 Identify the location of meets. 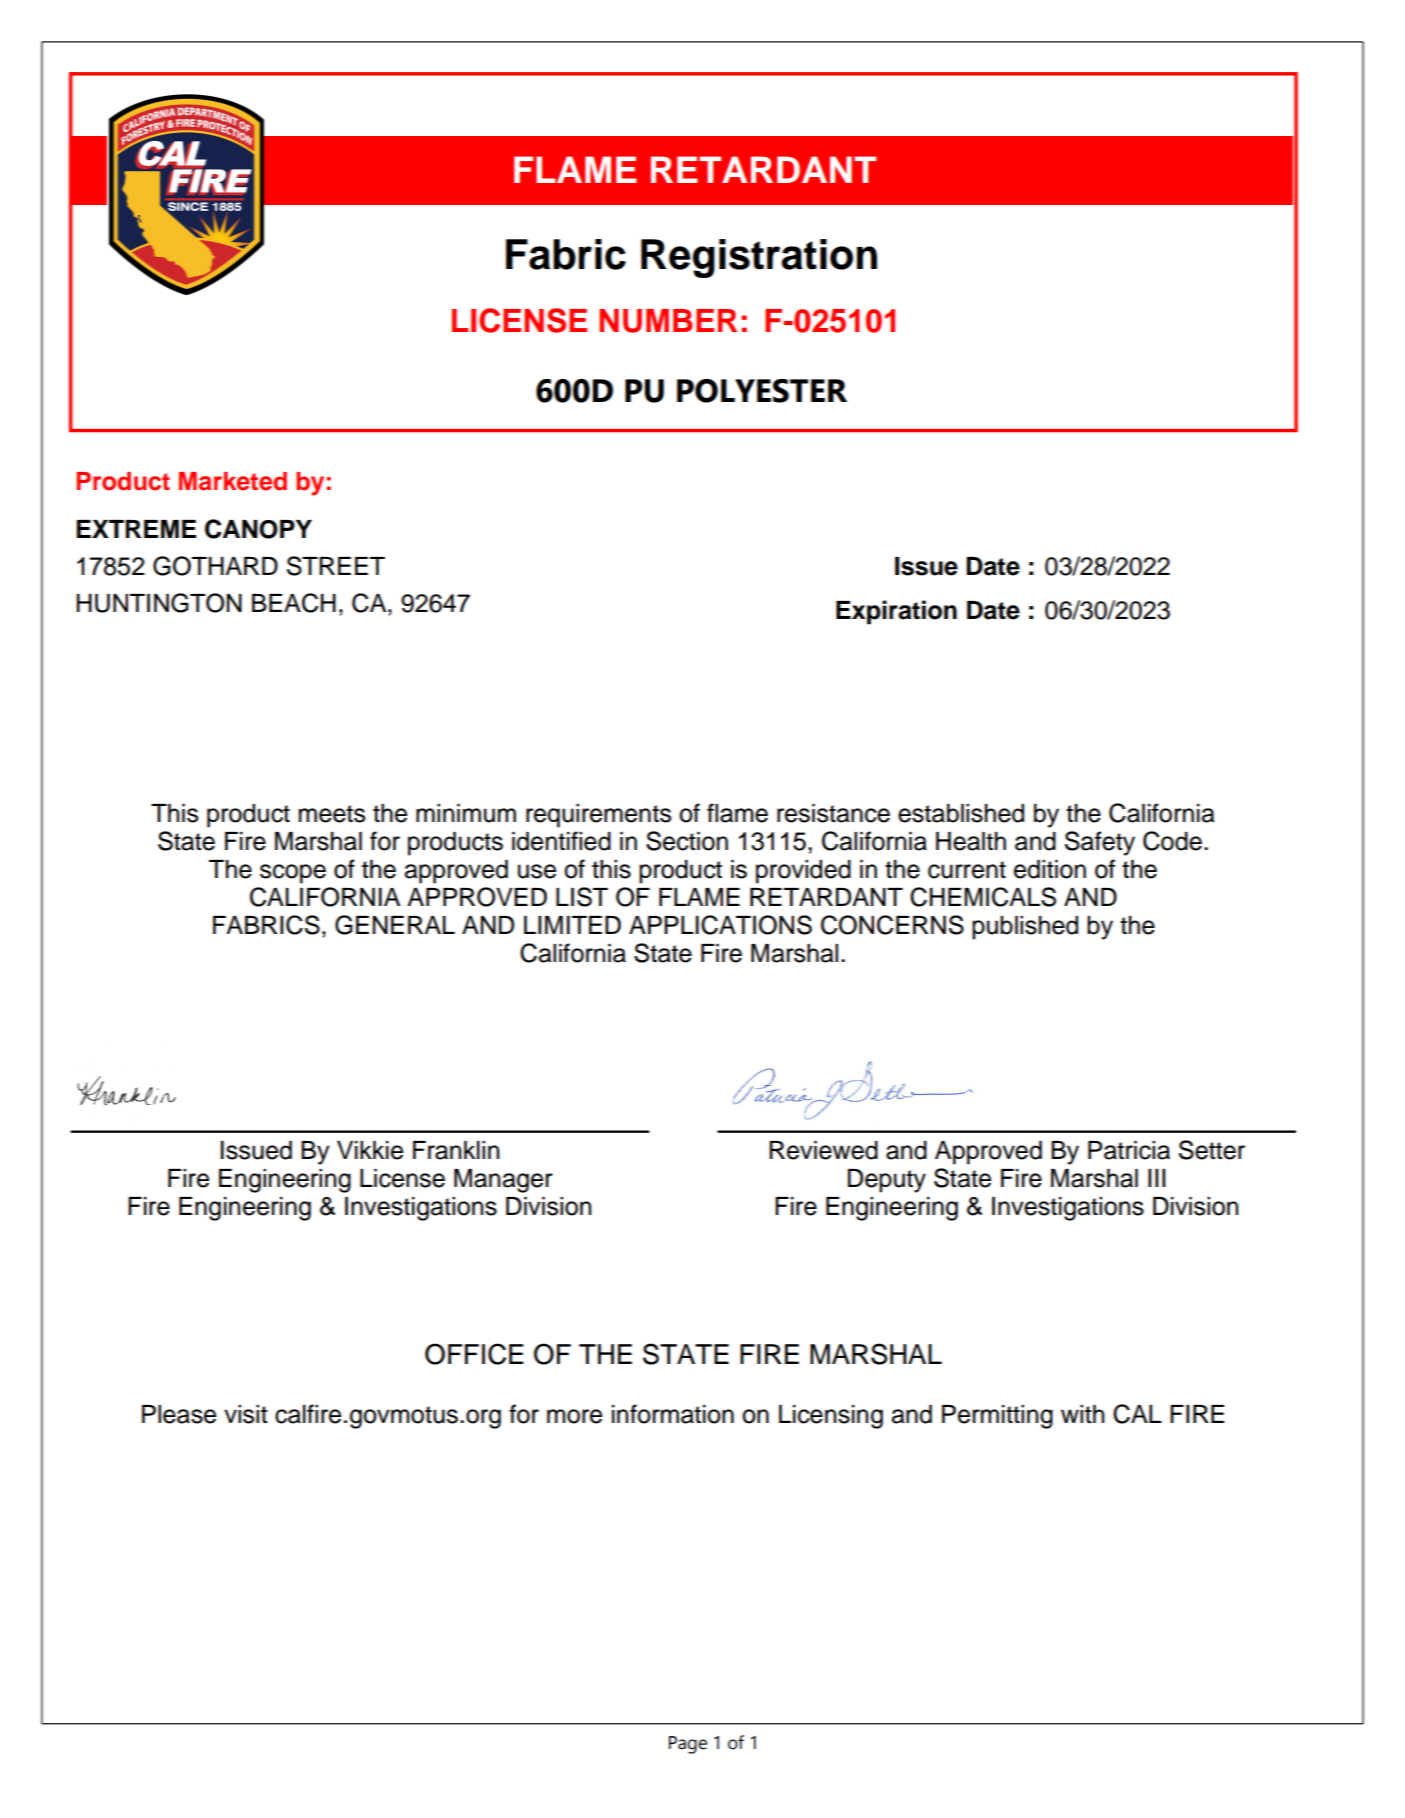
(332, 814).
